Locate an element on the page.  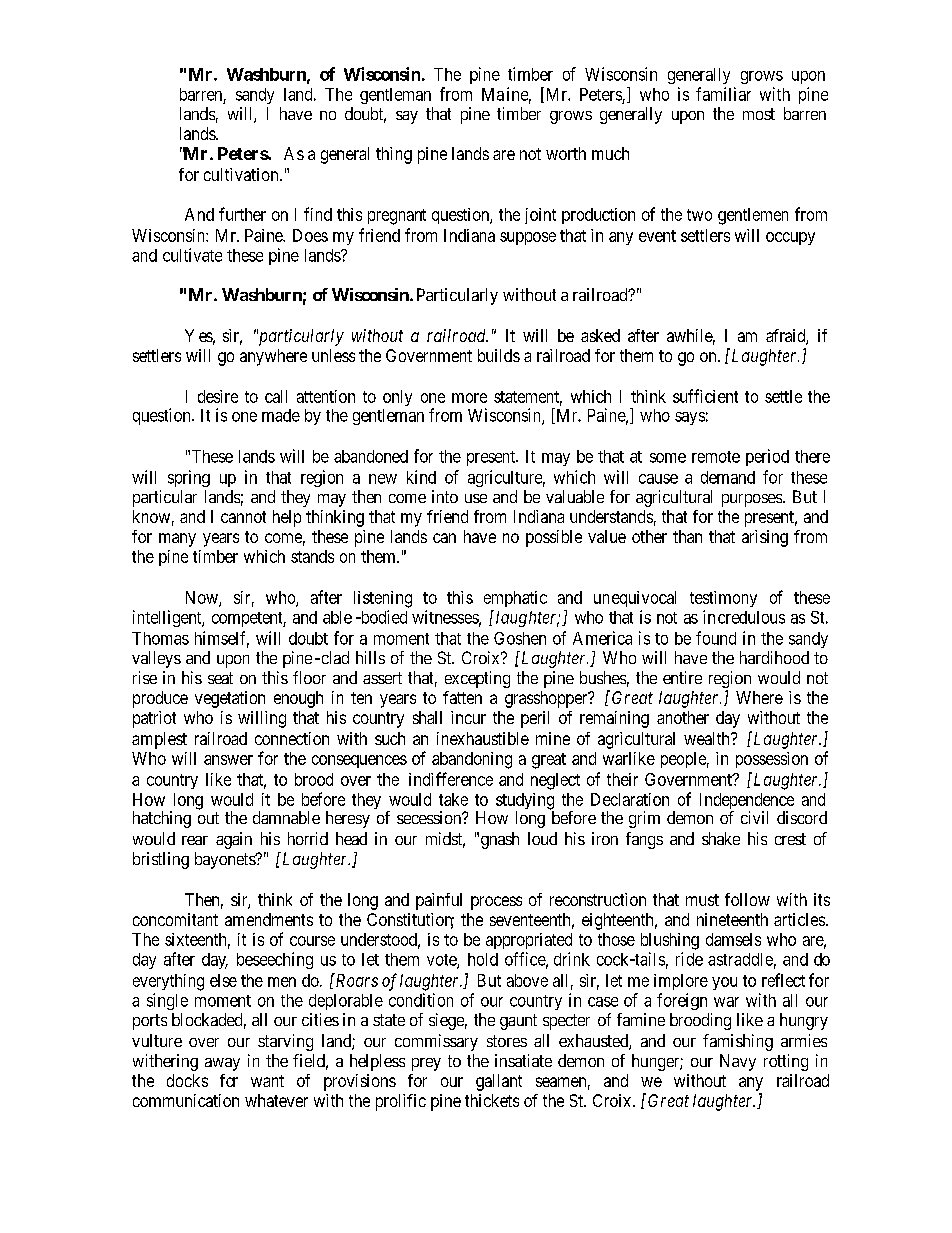
take is located at coordinates (453, 799).
